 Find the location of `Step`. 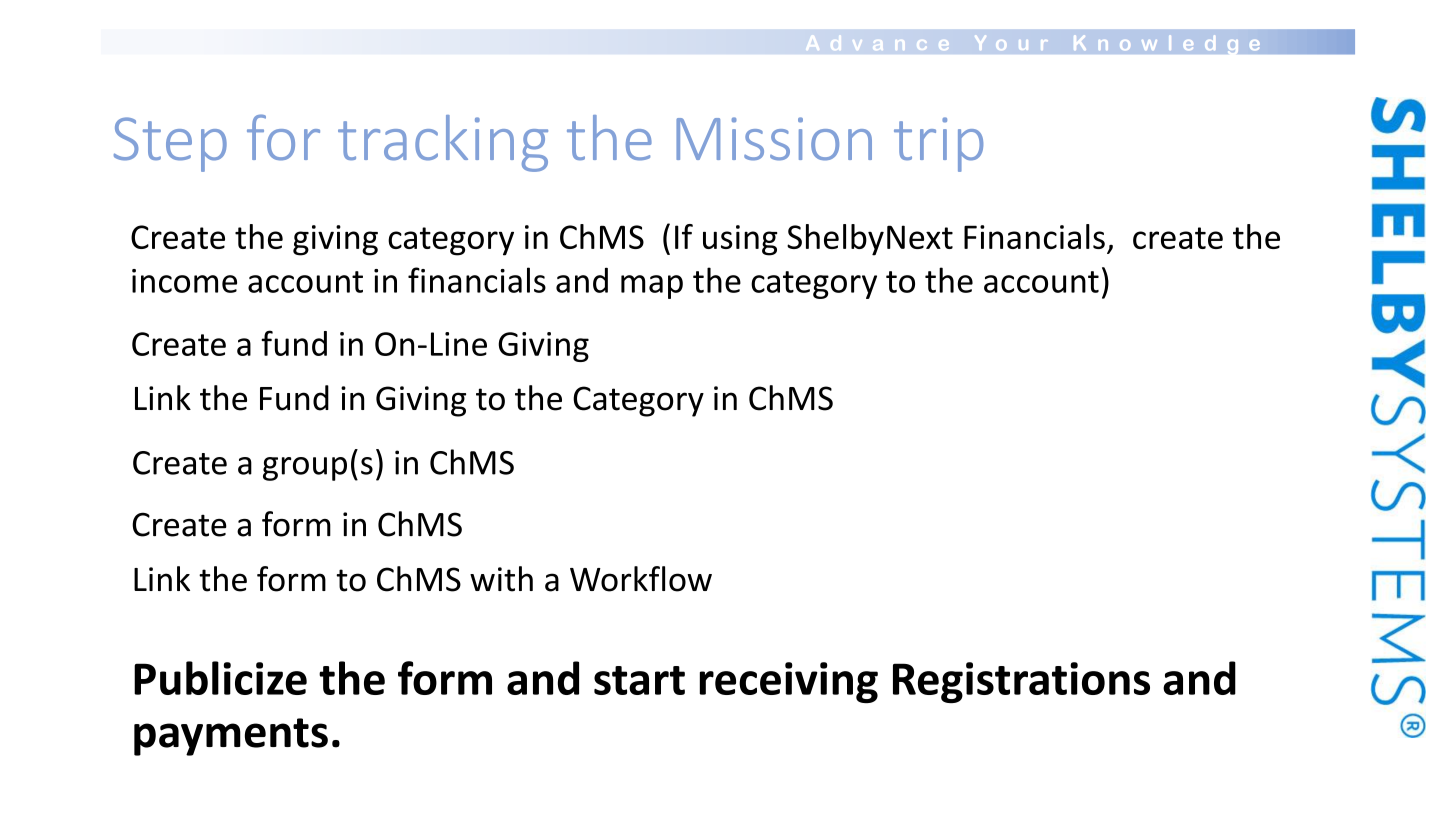

Step is located at coordinates (170, 144).
